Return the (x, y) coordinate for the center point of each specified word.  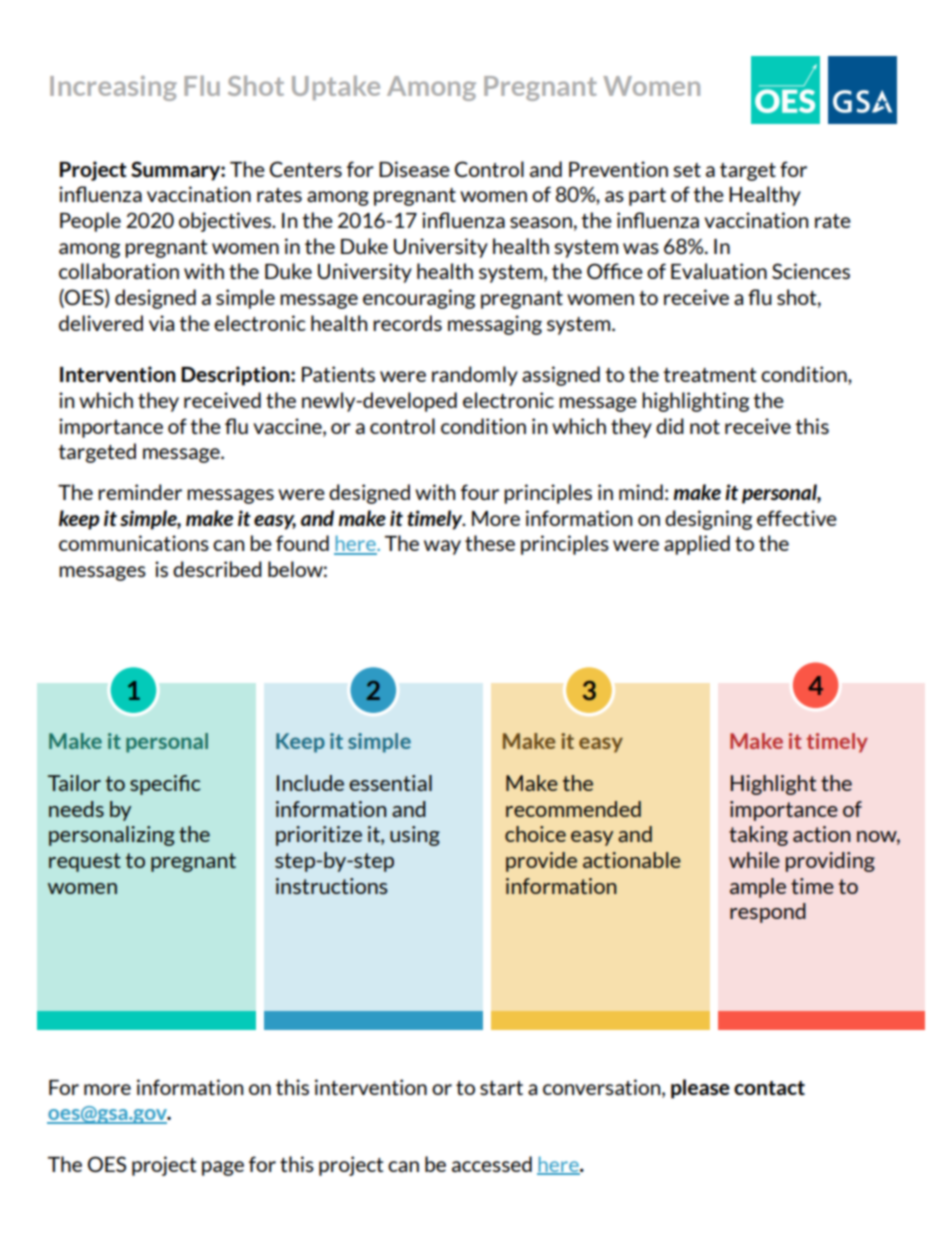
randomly (475, 376)
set (687, 170)
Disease (414, 169)
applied (697, 545)
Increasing (113, 88)
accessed (492, 1164)
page (223, 1168)
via (161, 323)
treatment (709, 375)
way (442, 547)
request (85, 862)
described (217, 569)
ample (758, 888)
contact (769, 1088)
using (415, 836)
